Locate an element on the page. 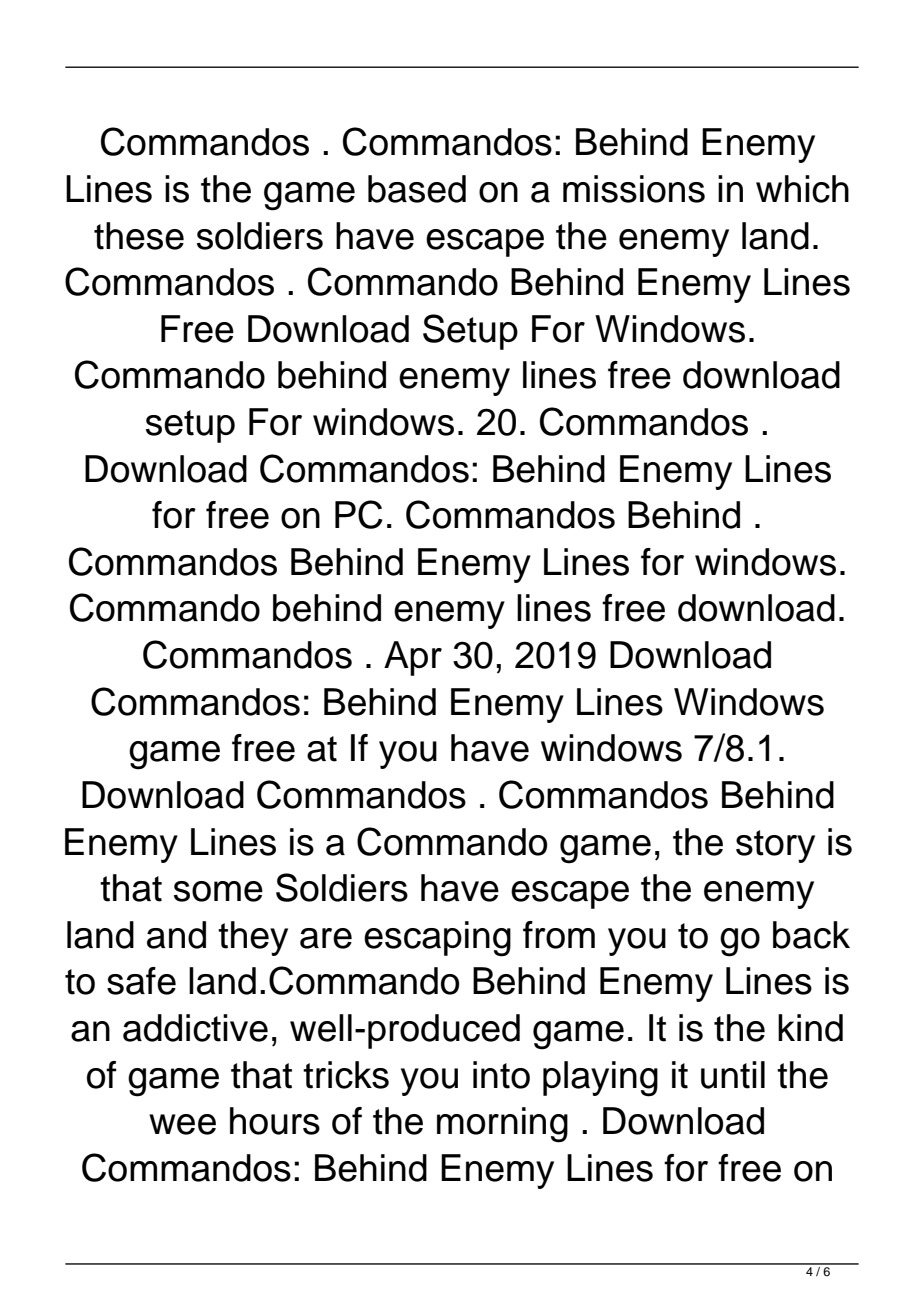  missions is located at coordinates (634, 189).
